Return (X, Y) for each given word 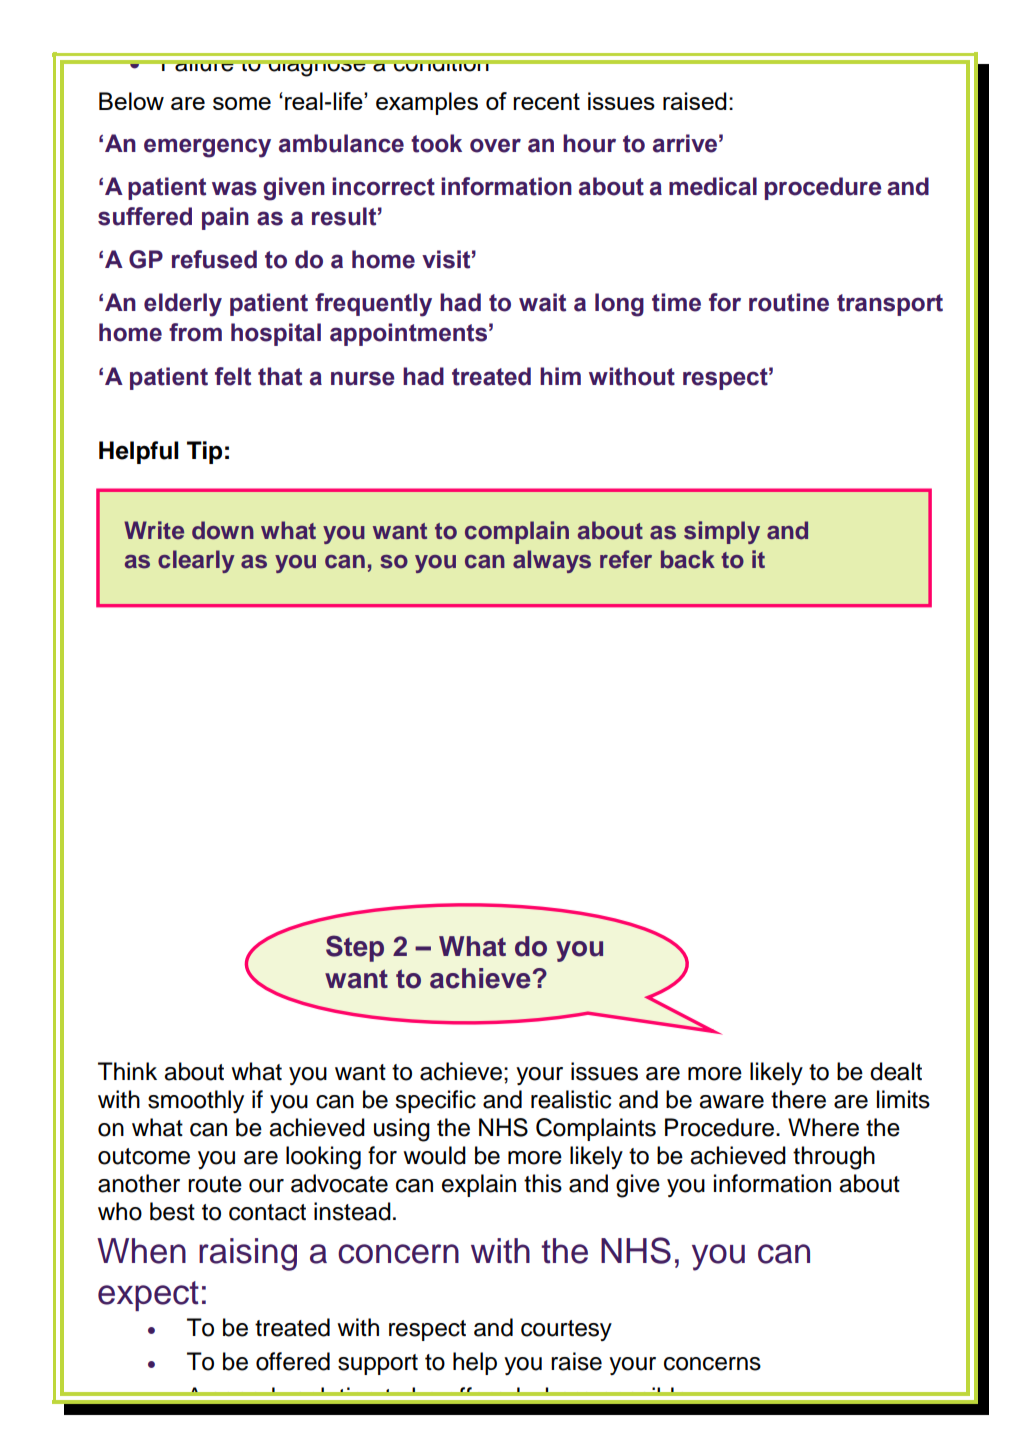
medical (713, 186)
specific (435, 1101)
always (552, 561)
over (495, 145)
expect (148, 1296)
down (223, 530)
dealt (896, 1071)
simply (722, 532)
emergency (207, 148)
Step (355, 948)
